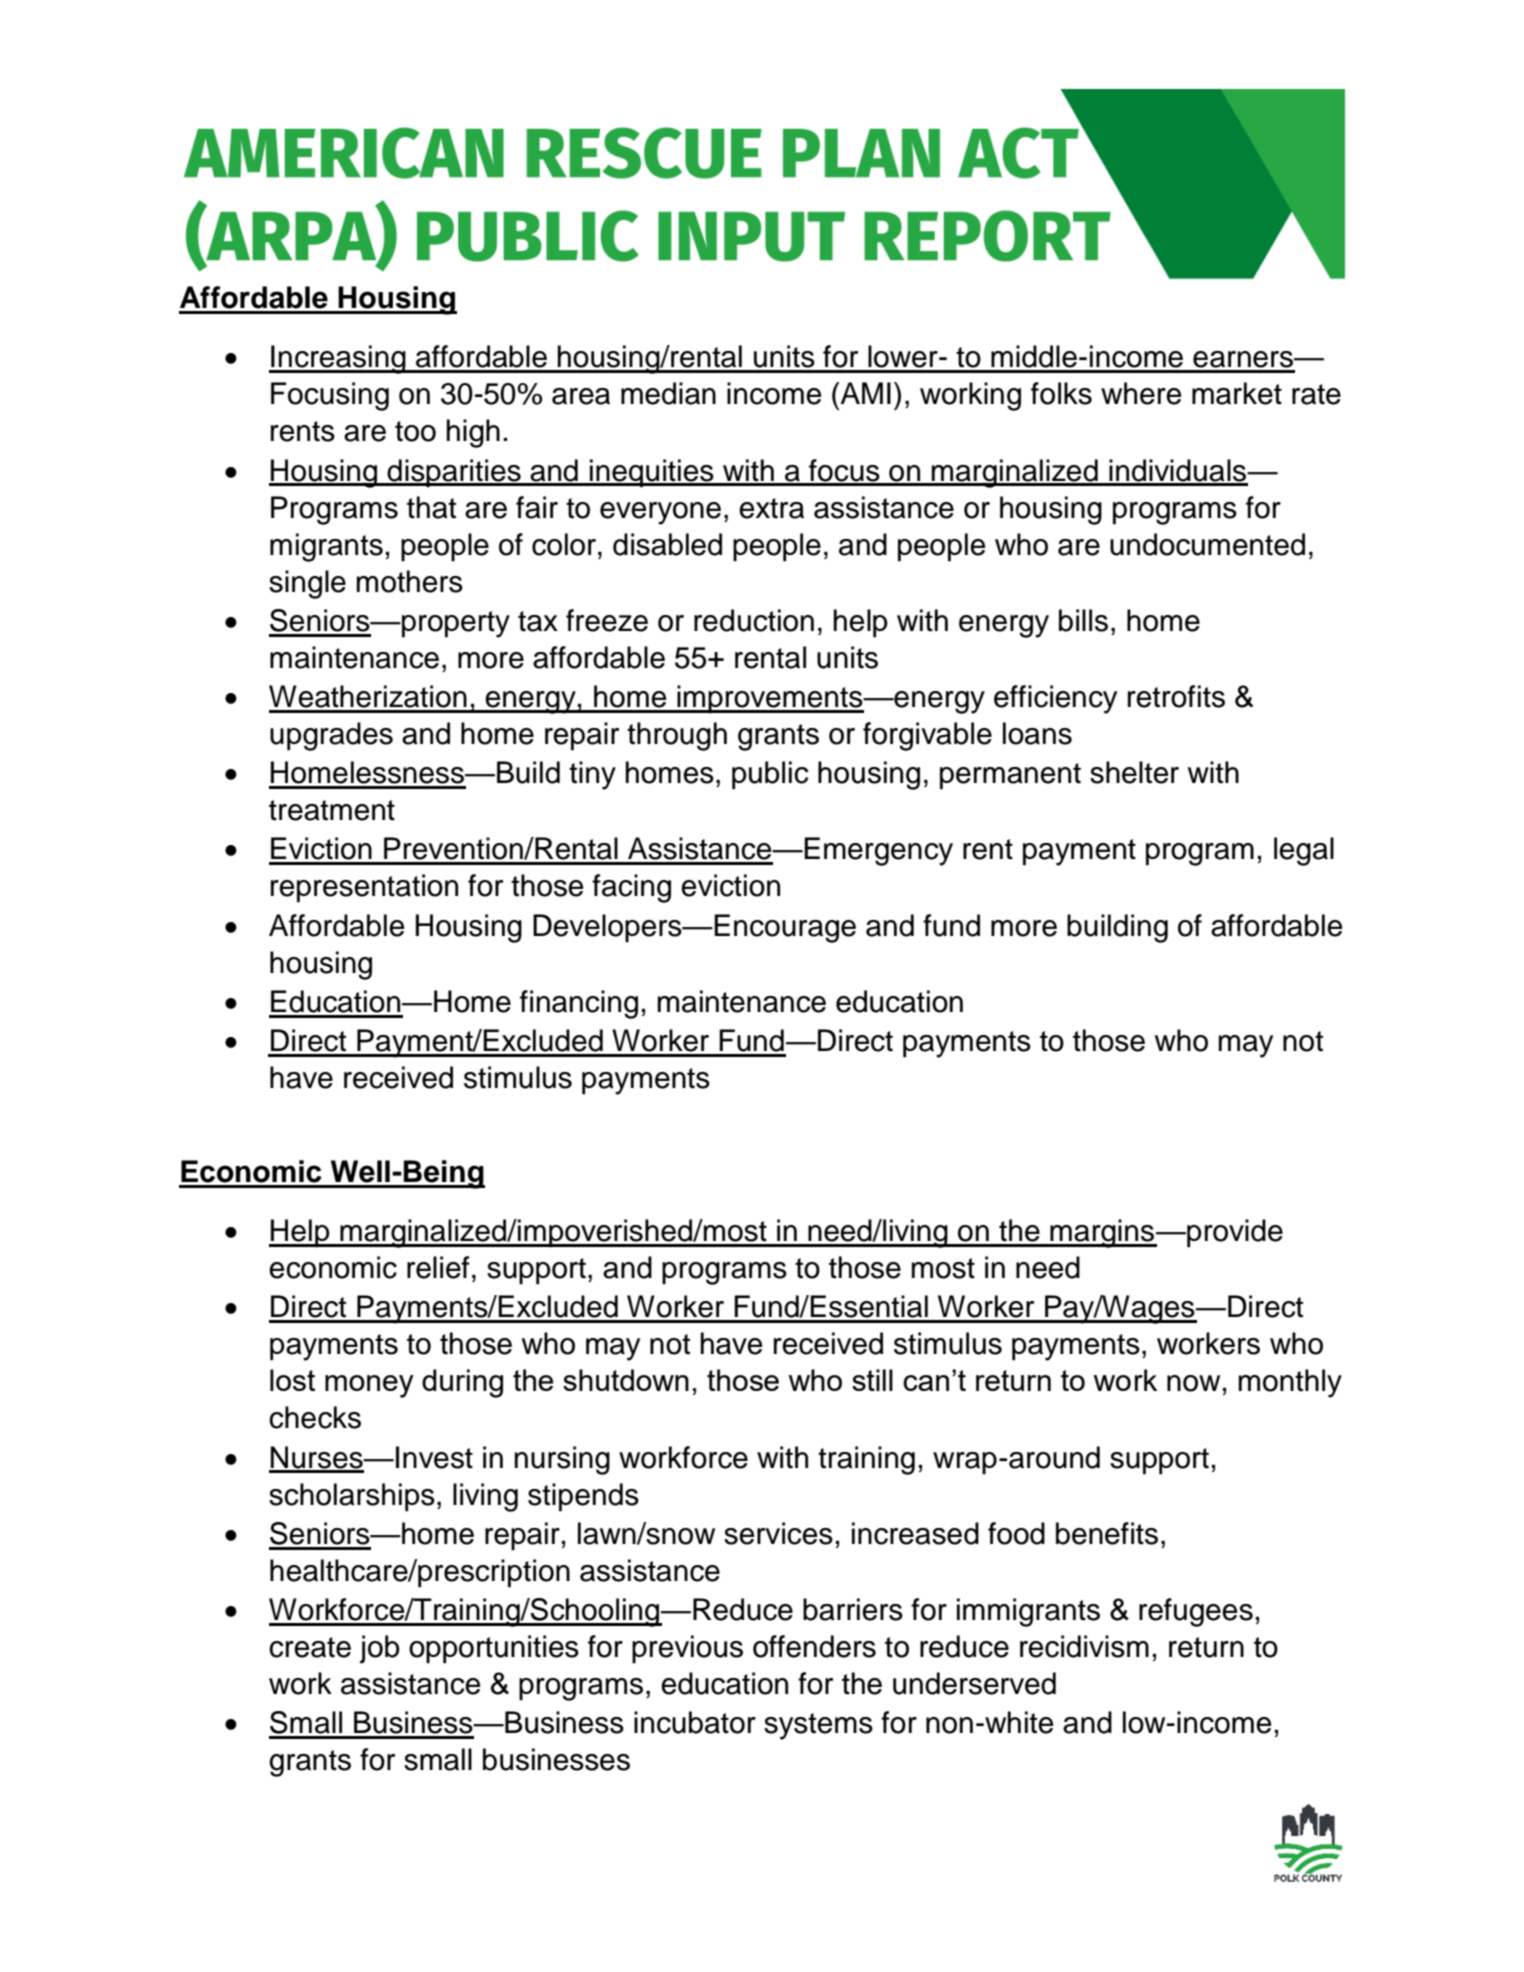 Image resolution: width=1524 pixels, height=1972 pixels. What do you see at coordinates (1134, 772) in the document?
I see `shelter` at bounding box center [1134, 772].
